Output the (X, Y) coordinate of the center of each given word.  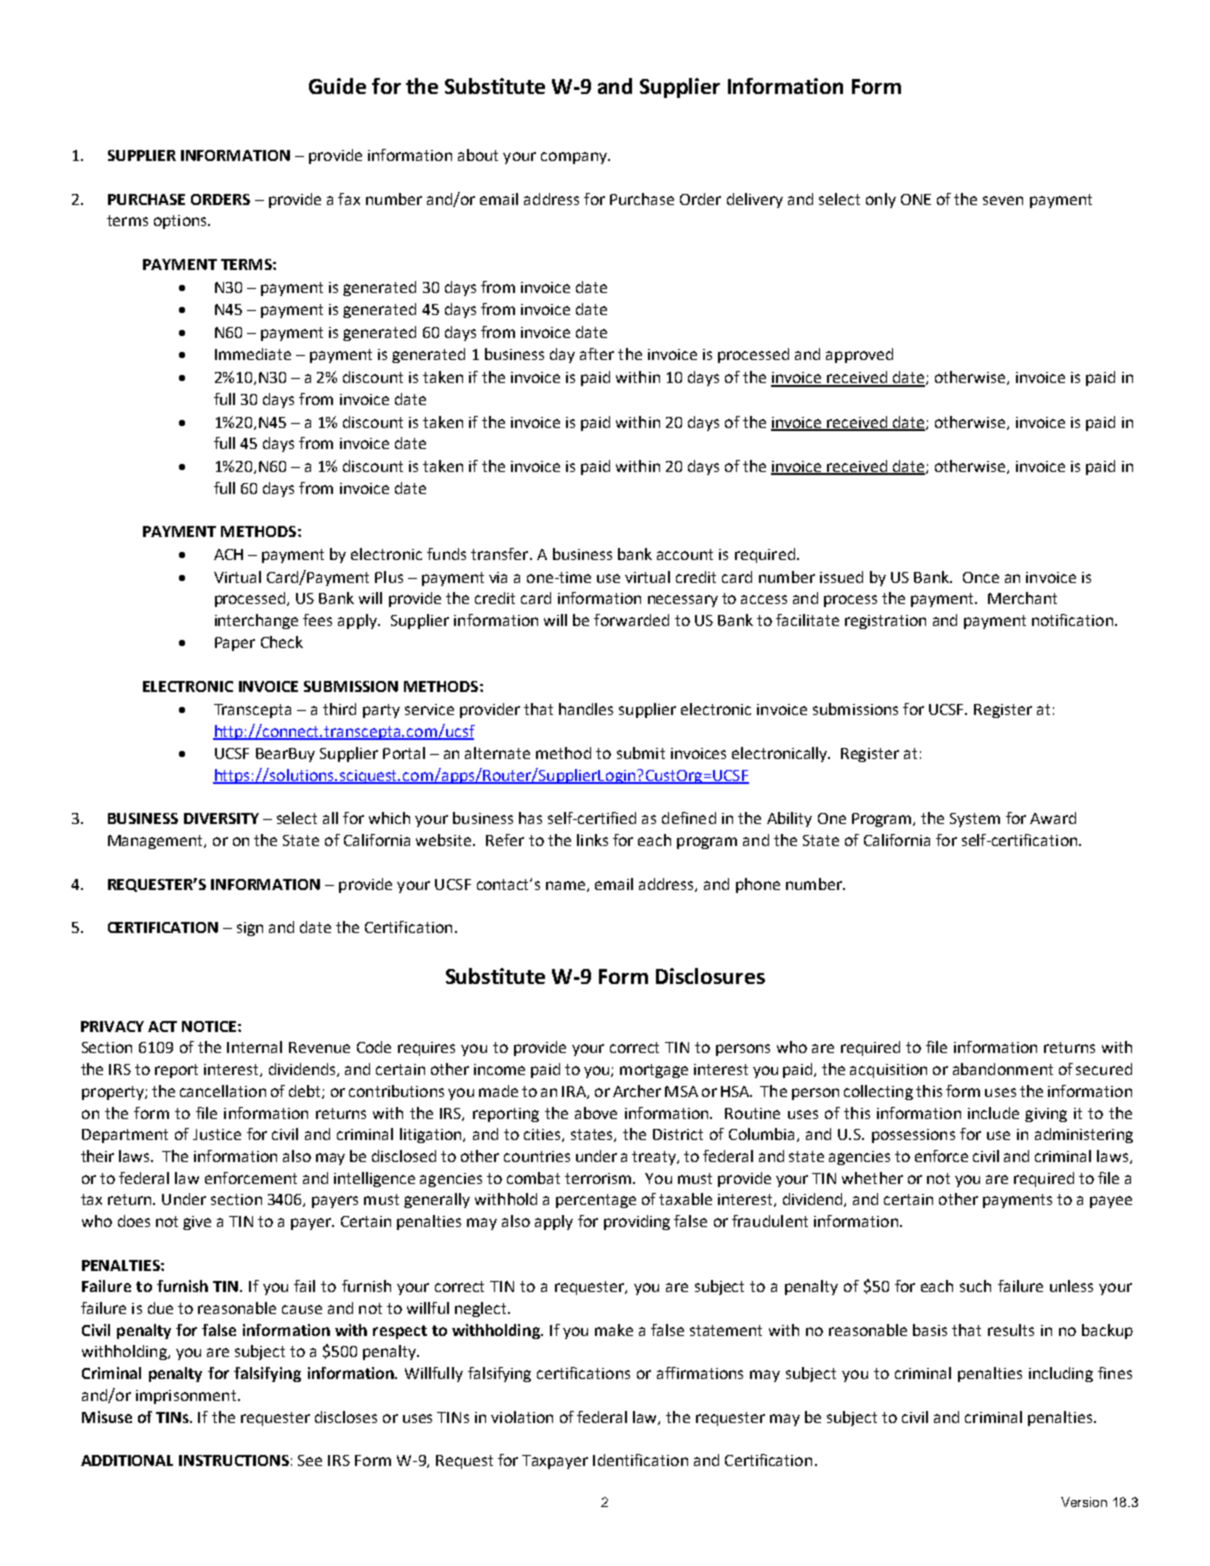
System (975, 820)
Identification (640, 1460)
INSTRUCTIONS (234, 1460)
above (596, 1113)
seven (1003, 200)
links (592, 840)
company (575, 158)
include (993, 1113)
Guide (337, 86)
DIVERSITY (221, 818)
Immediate (253, 354)
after (597, 354)
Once (981, 577)
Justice (217, 1134)
